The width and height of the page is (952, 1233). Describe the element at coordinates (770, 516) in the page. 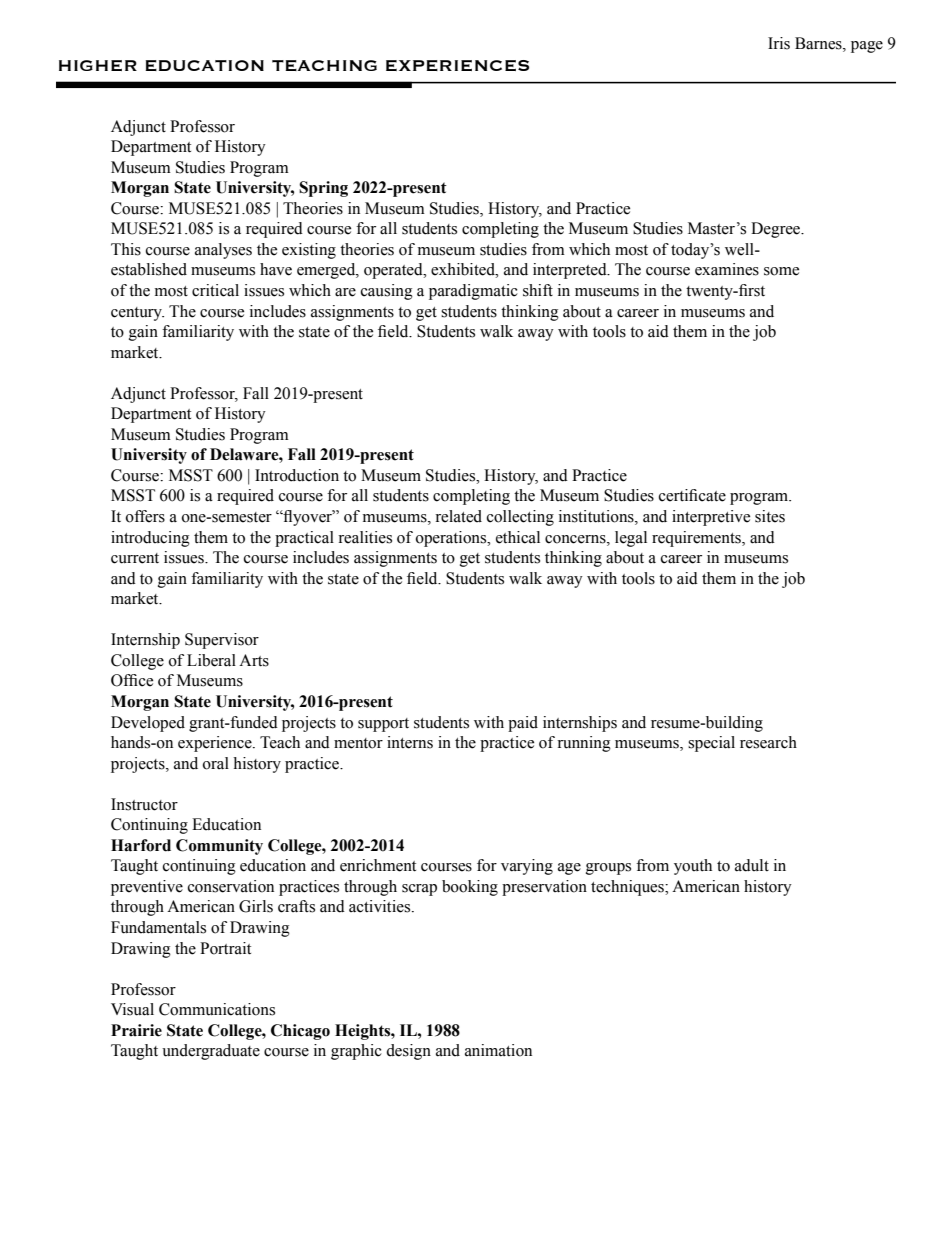

I see `sites` at that location.
